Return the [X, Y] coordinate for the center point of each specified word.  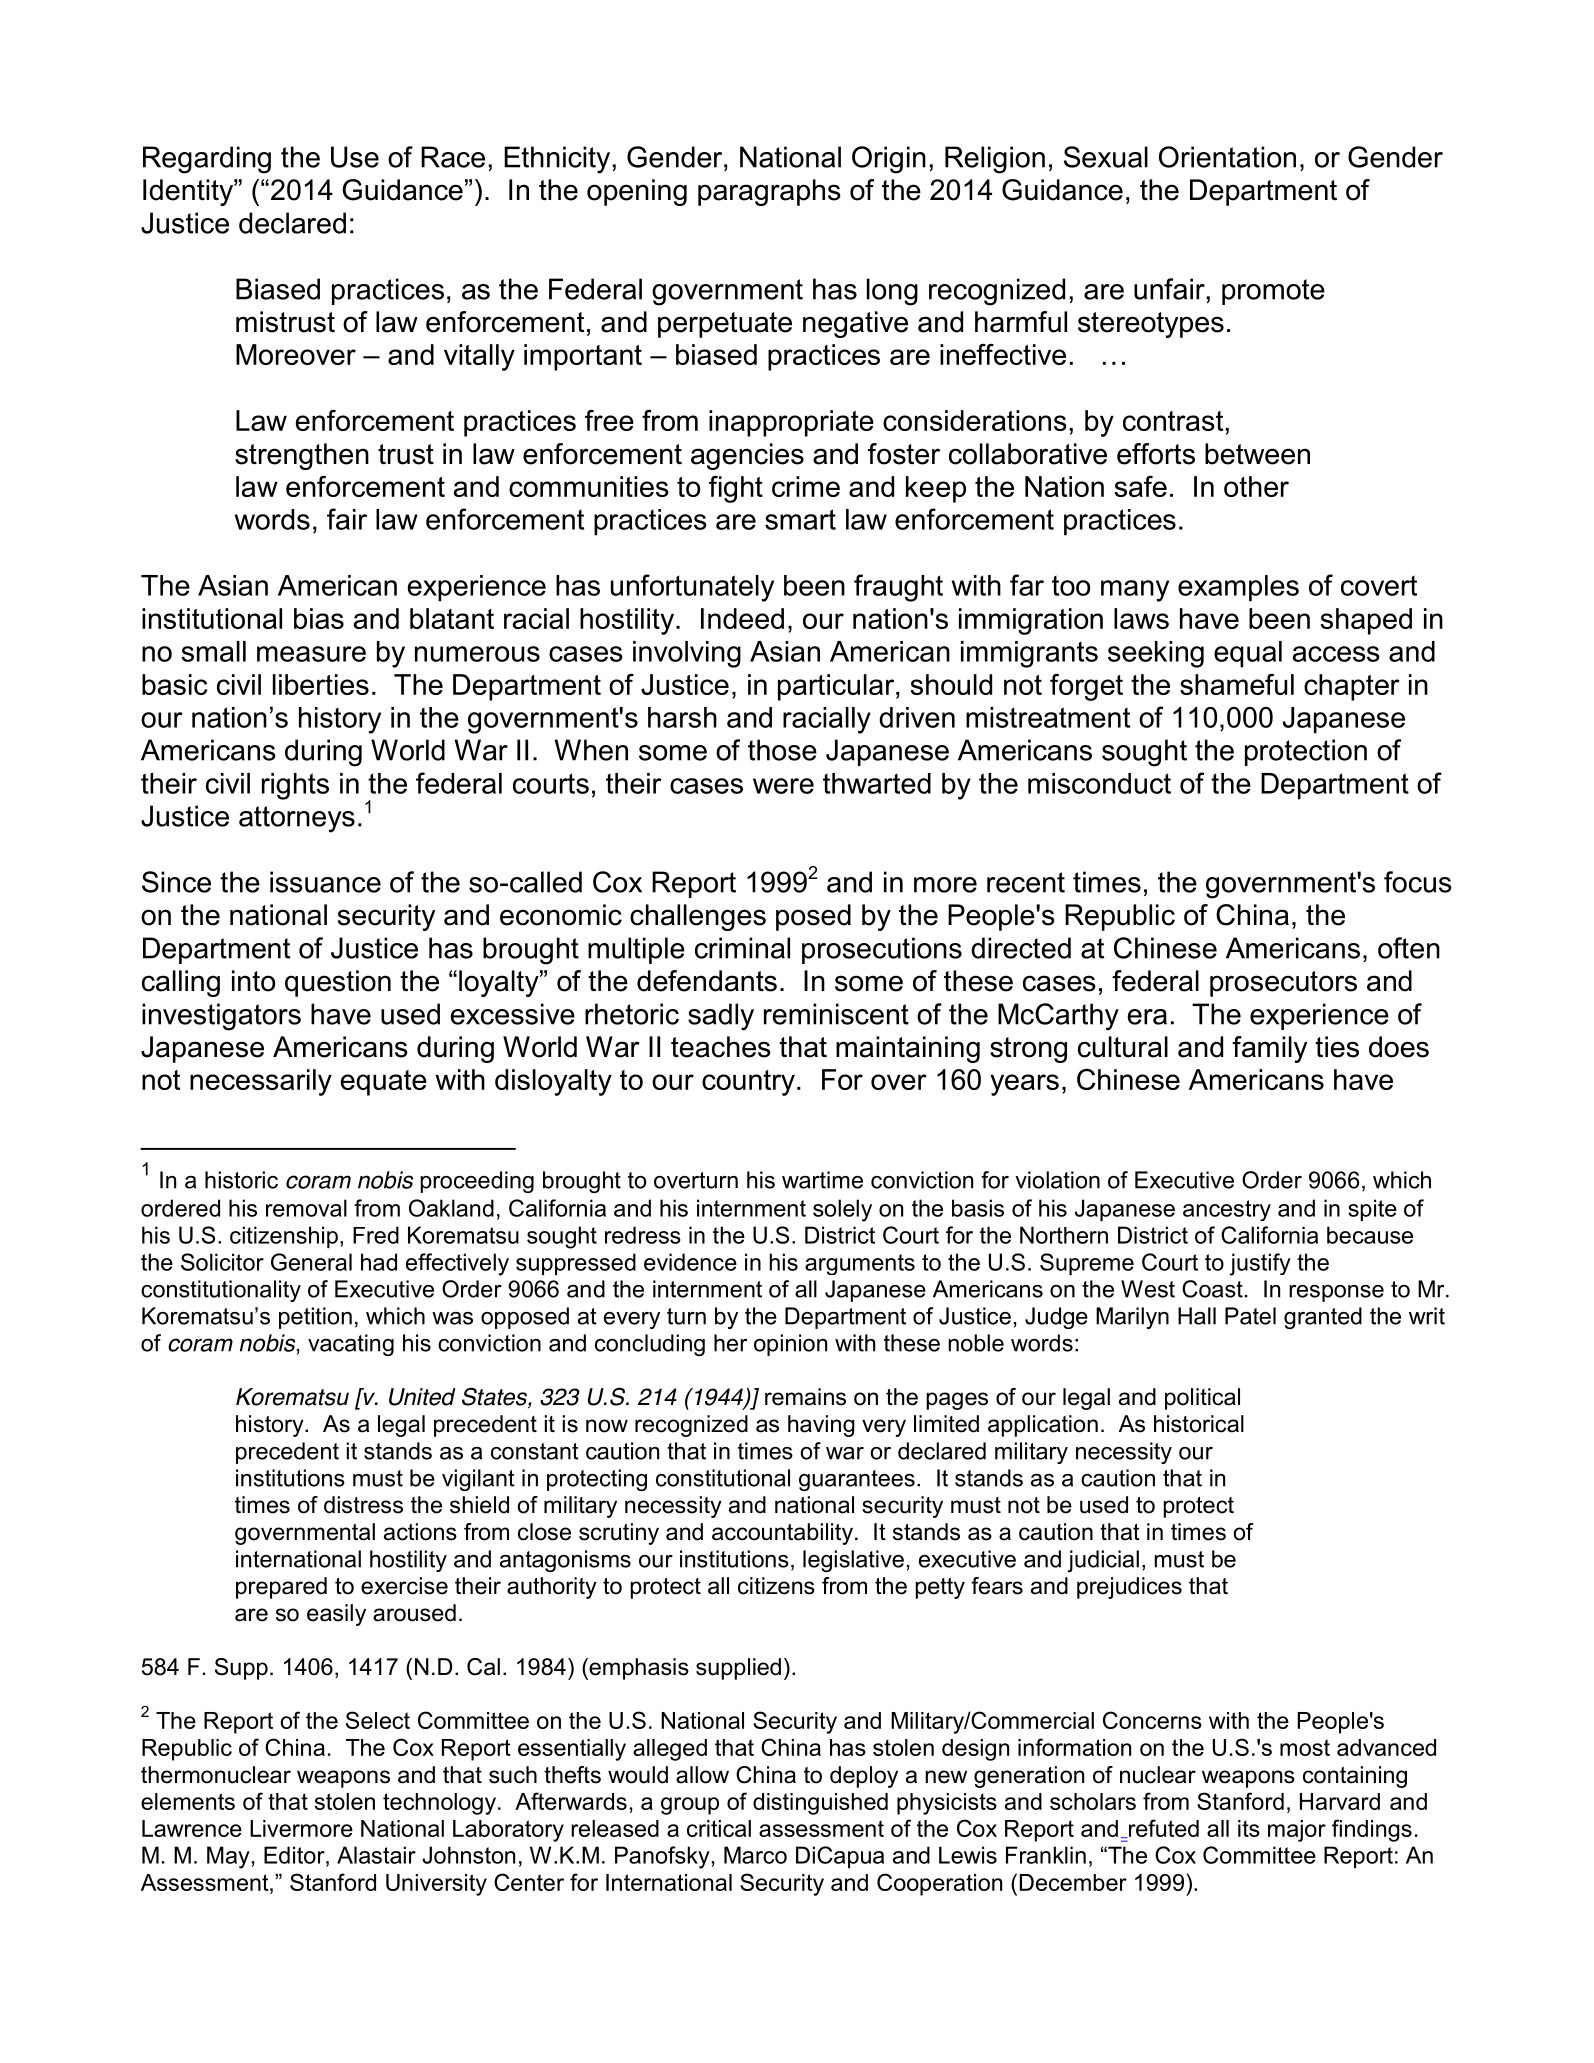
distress [363, 1505]
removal [306, 1208]
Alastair [376, 1855]
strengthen [302, 456]
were [783, 786]
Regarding [207, 160]
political [1202, 1399]
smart [800, 519]
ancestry [1227, 1210]
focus [1418, 882]
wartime [822, 1180]
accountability [782, 1534]
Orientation [1227, 157]
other [1256, 486]
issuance [325, 882]
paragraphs [769, 192]
